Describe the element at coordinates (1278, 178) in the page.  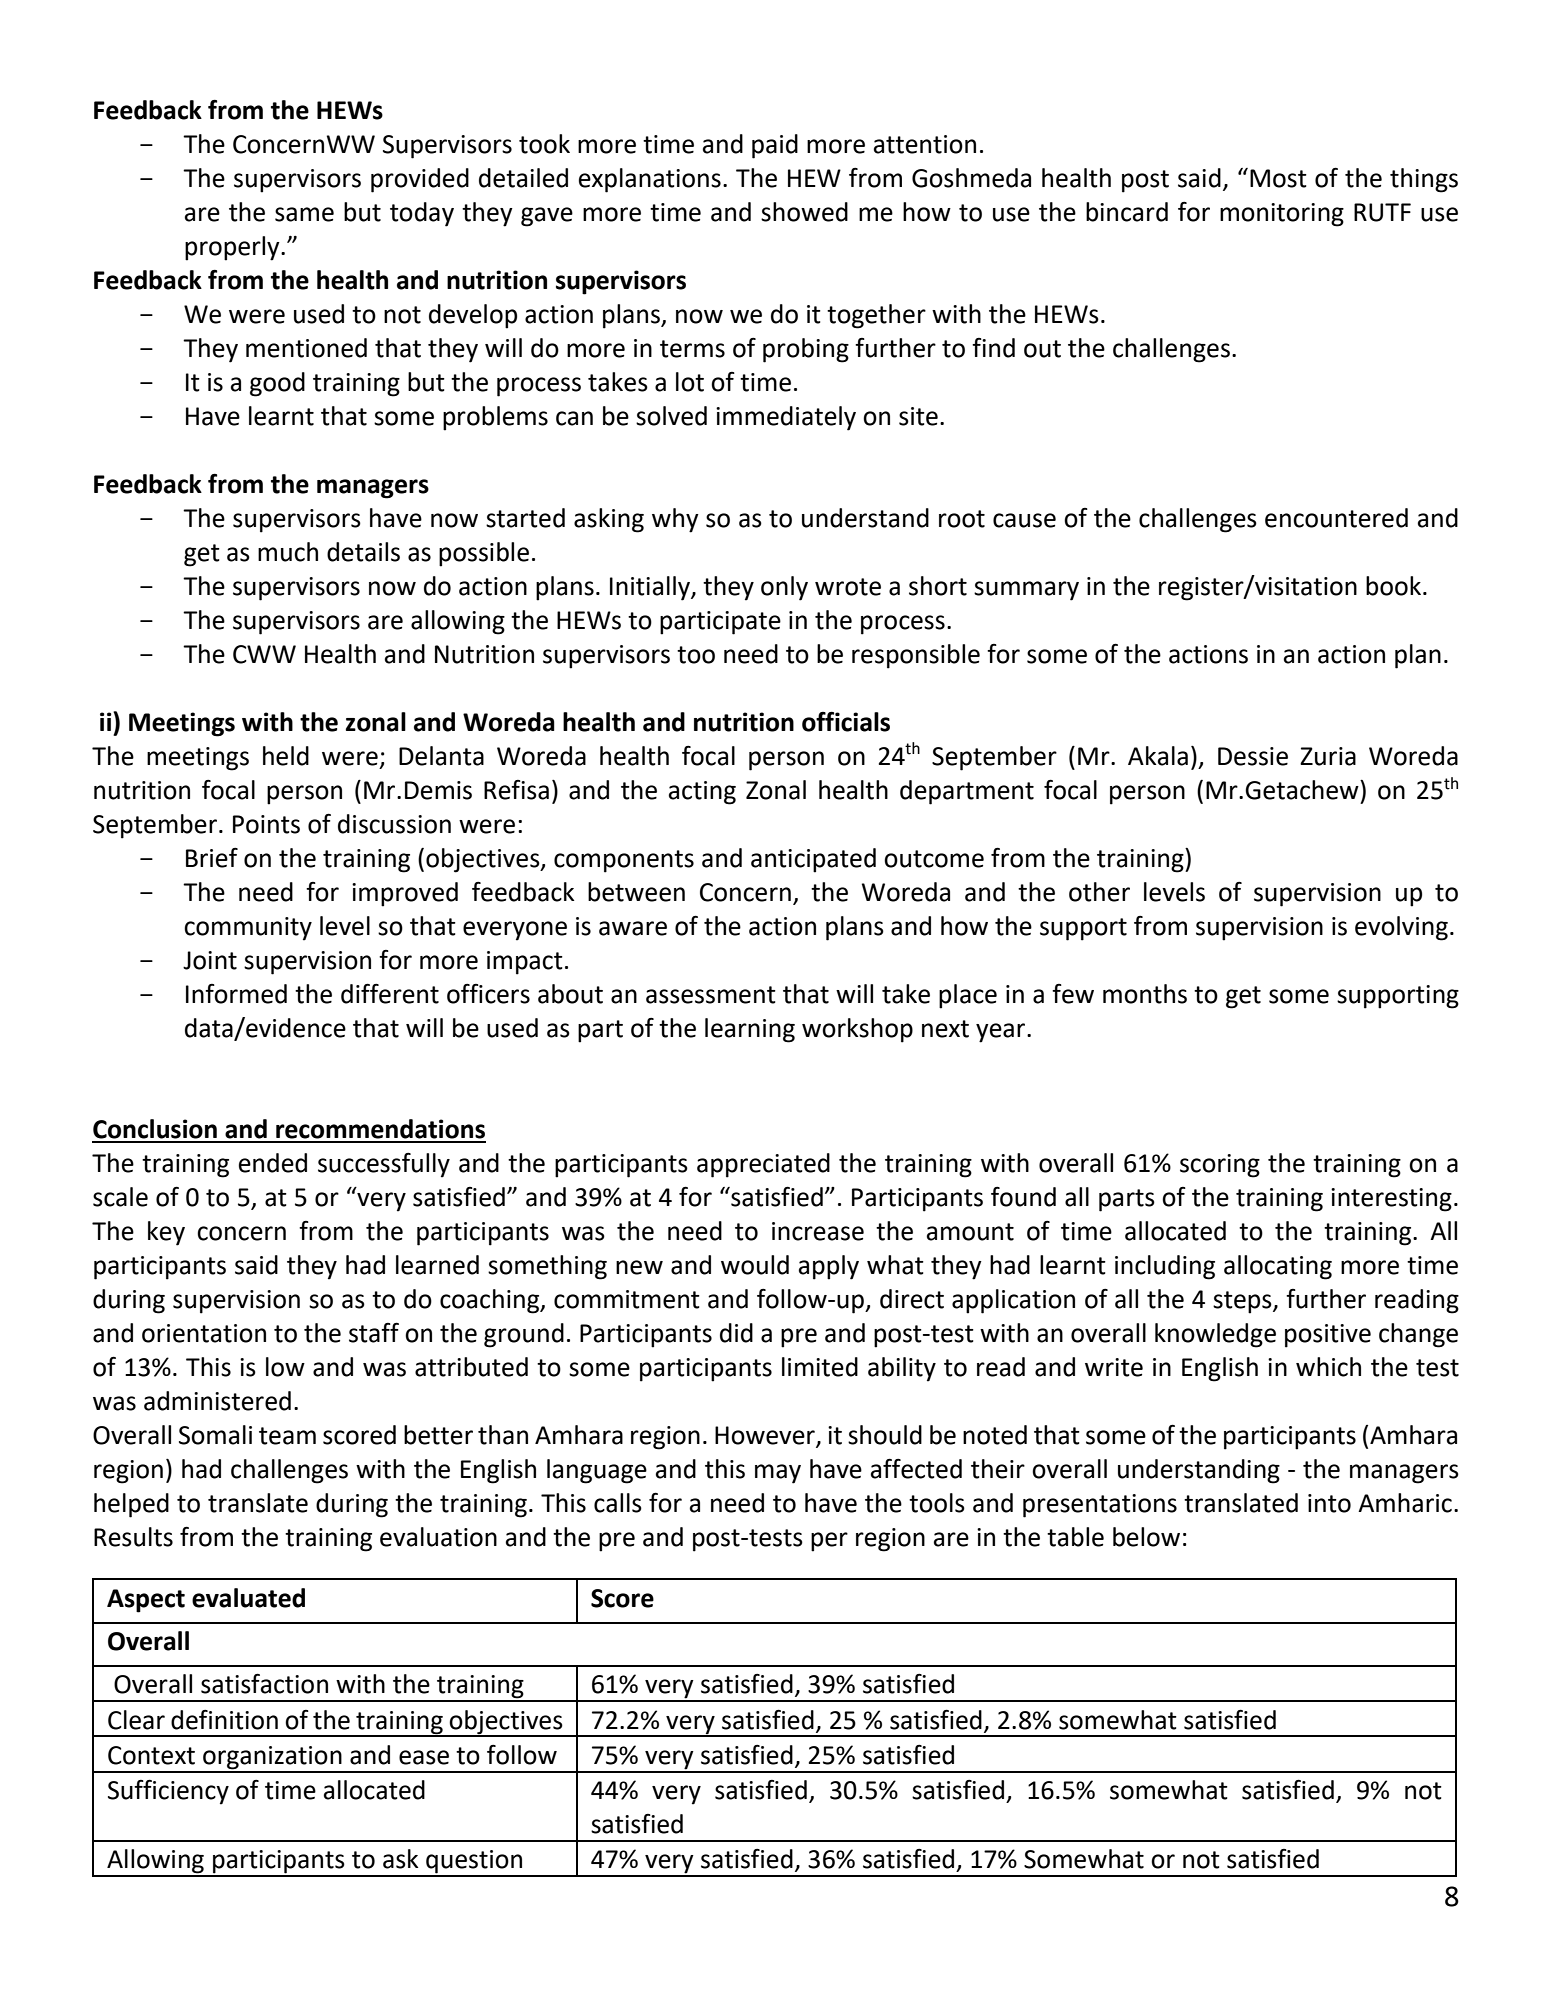
I see `Most` at that location.
